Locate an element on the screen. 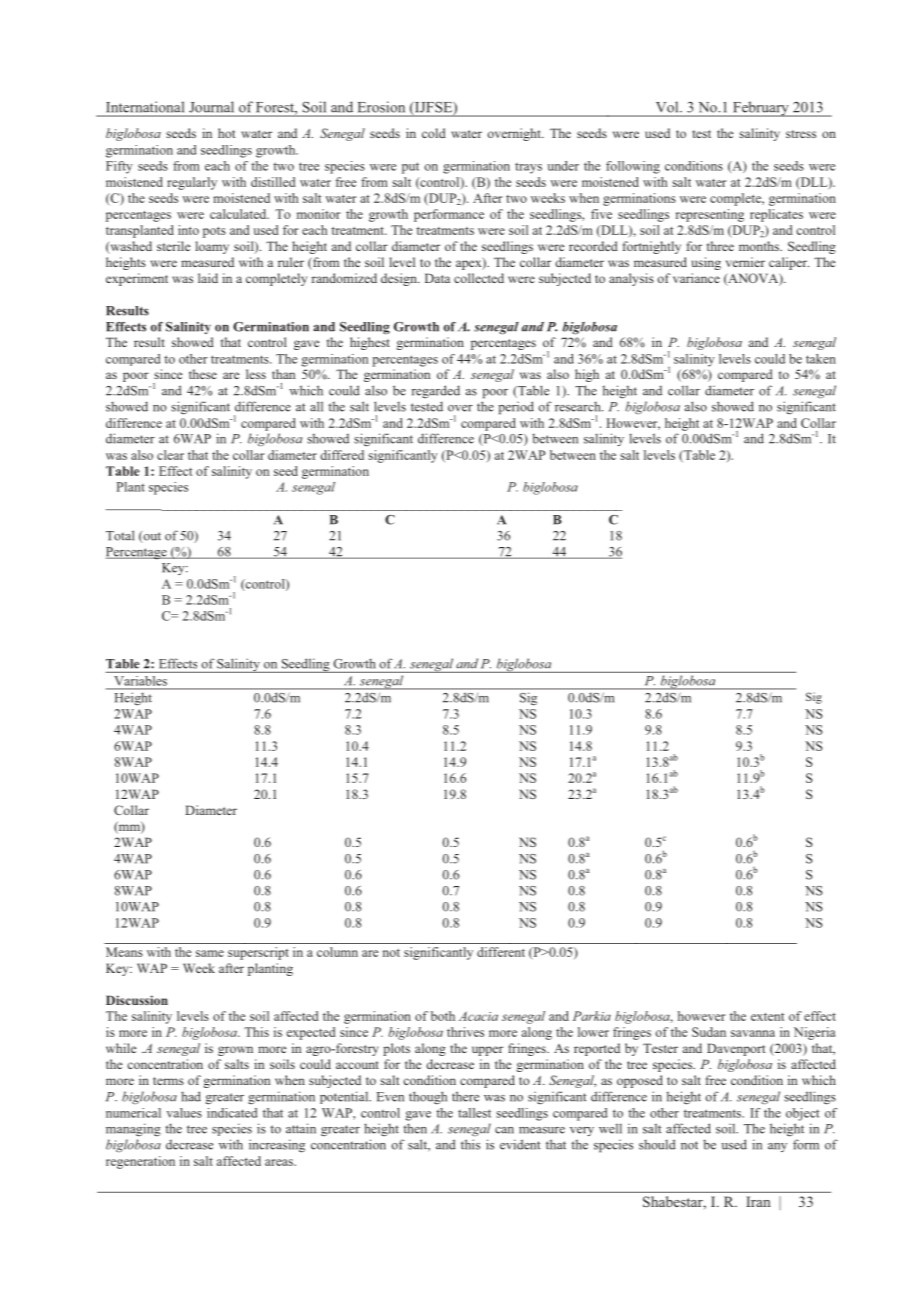  differed is located at coordinates (342, 455).
